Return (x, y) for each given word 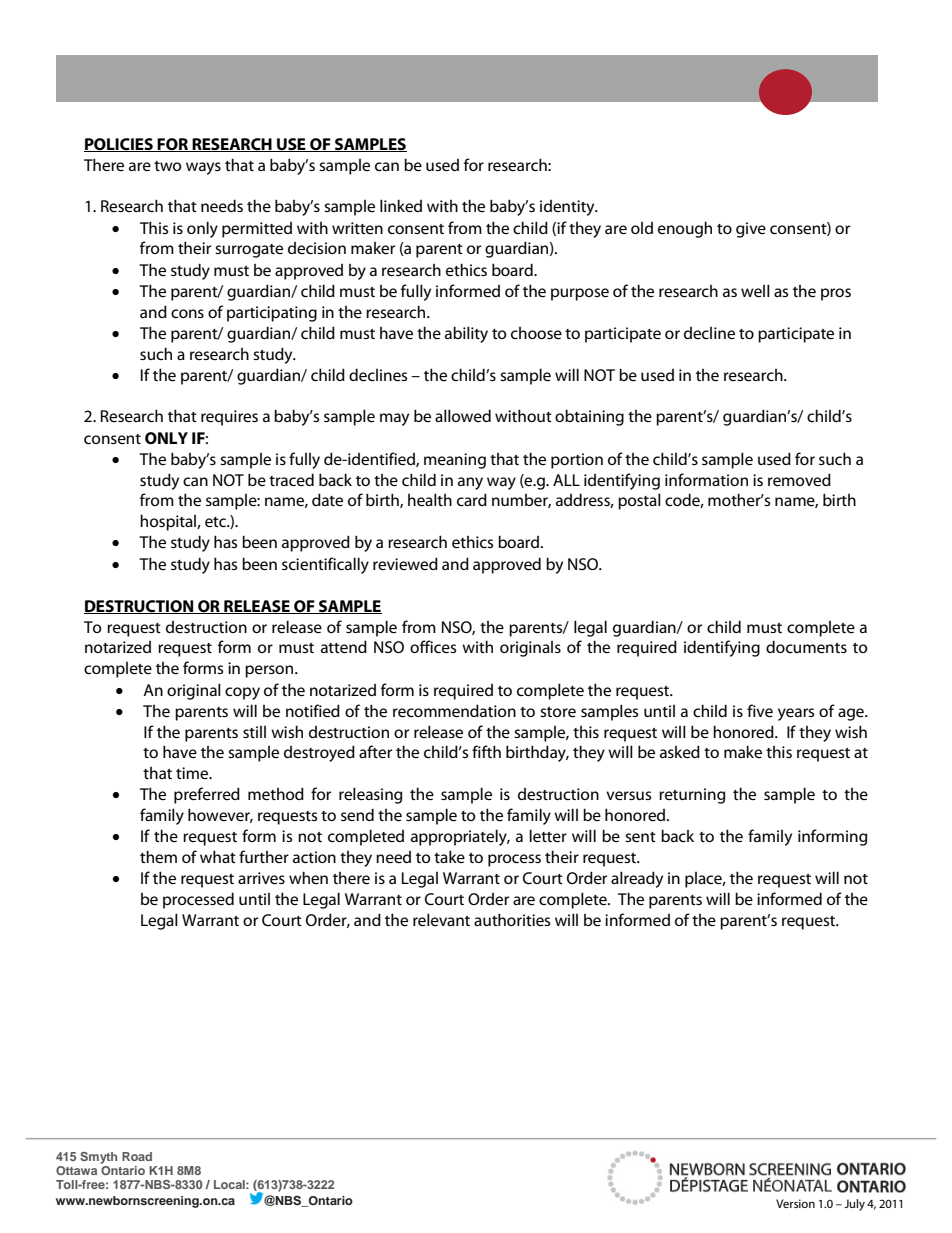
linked (401, 205)
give (751, 230)
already (637, 879)
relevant (441, 919)
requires (229, 418)
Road (137, 1156)
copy (242, 693)
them (158, 856)
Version (795, 1203)
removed (799, 479)
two (168, 166)
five (760, 710)
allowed (463, 415)
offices (433, 646)
